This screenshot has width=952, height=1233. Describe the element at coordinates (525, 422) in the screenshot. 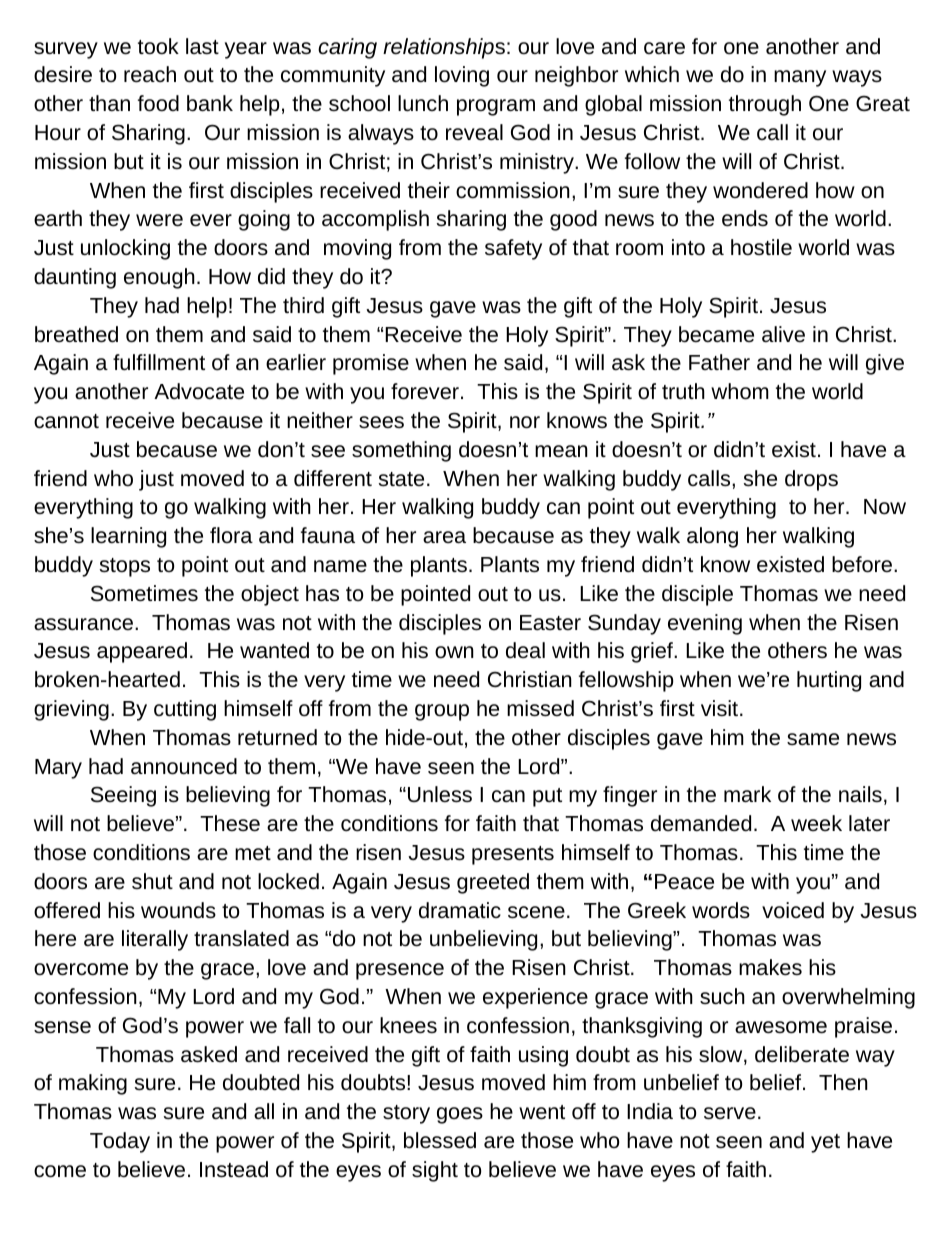

I see `nor` at that location.
